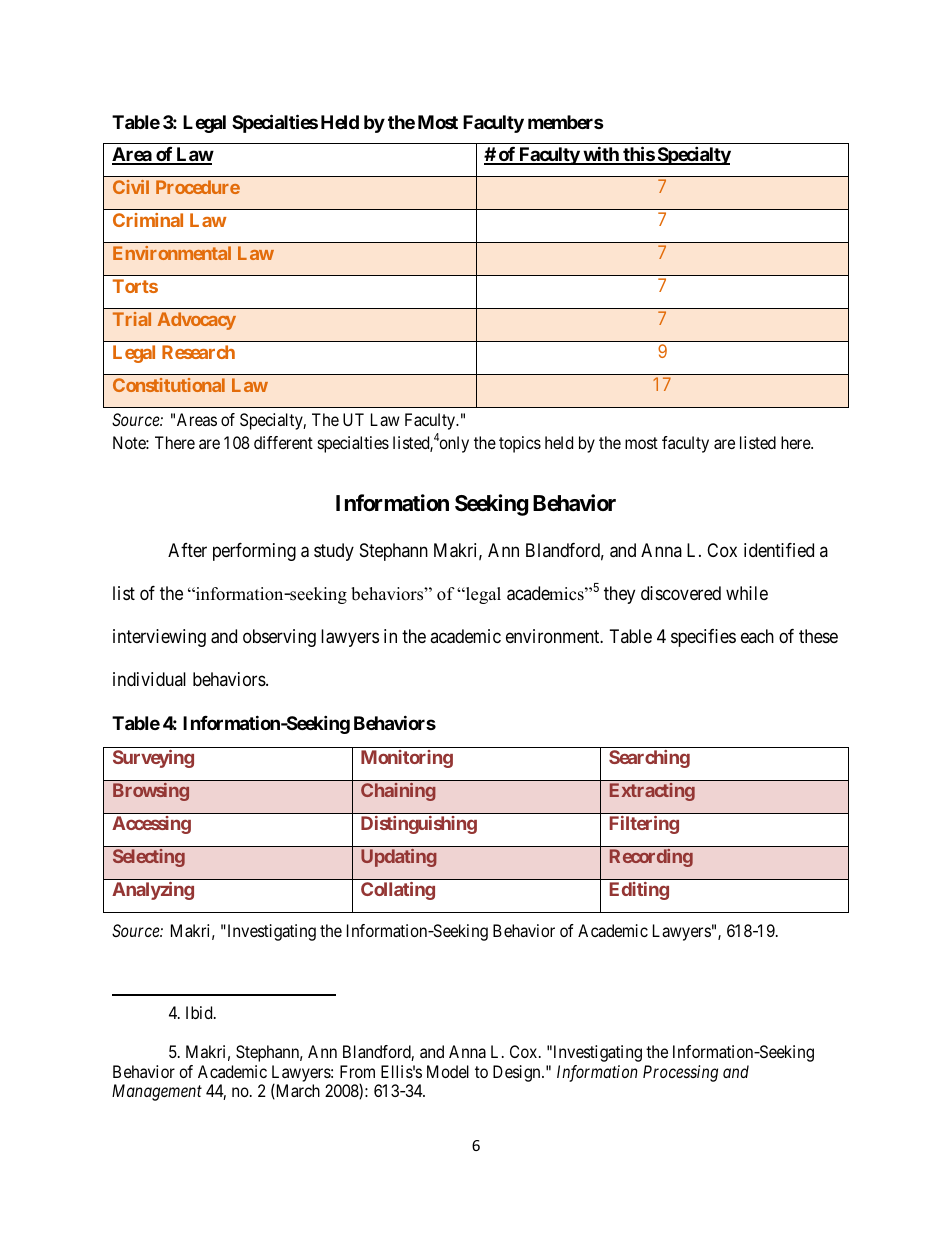 Image resolution: width=952 pixels, height=1233 pixels. Describe the element at coordinates (283, 442) in the image. I see `different` at that location.
